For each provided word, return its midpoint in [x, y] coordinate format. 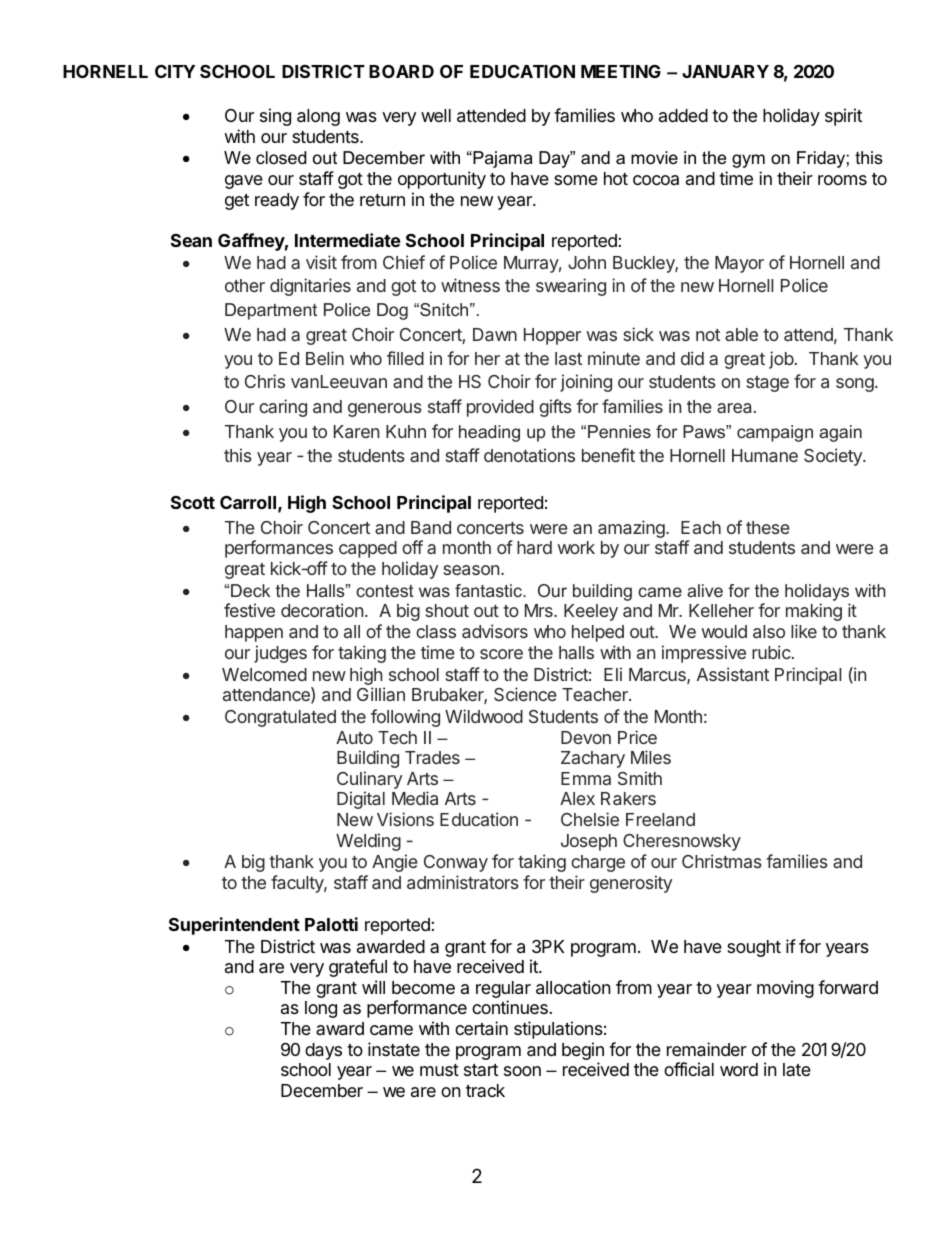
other [245, 285]
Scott [193, 502]
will [373, 987]
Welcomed [264, 674]
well [436, 115]
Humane [765, 455]
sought [754, 948]
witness [470, 285]
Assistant [733, 674]
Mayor [739, 264]
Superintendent [234, 926]
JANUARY [725, 71]
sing [275, 117]
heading [489, 433]
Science [525, 694]
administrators [463, 882]
